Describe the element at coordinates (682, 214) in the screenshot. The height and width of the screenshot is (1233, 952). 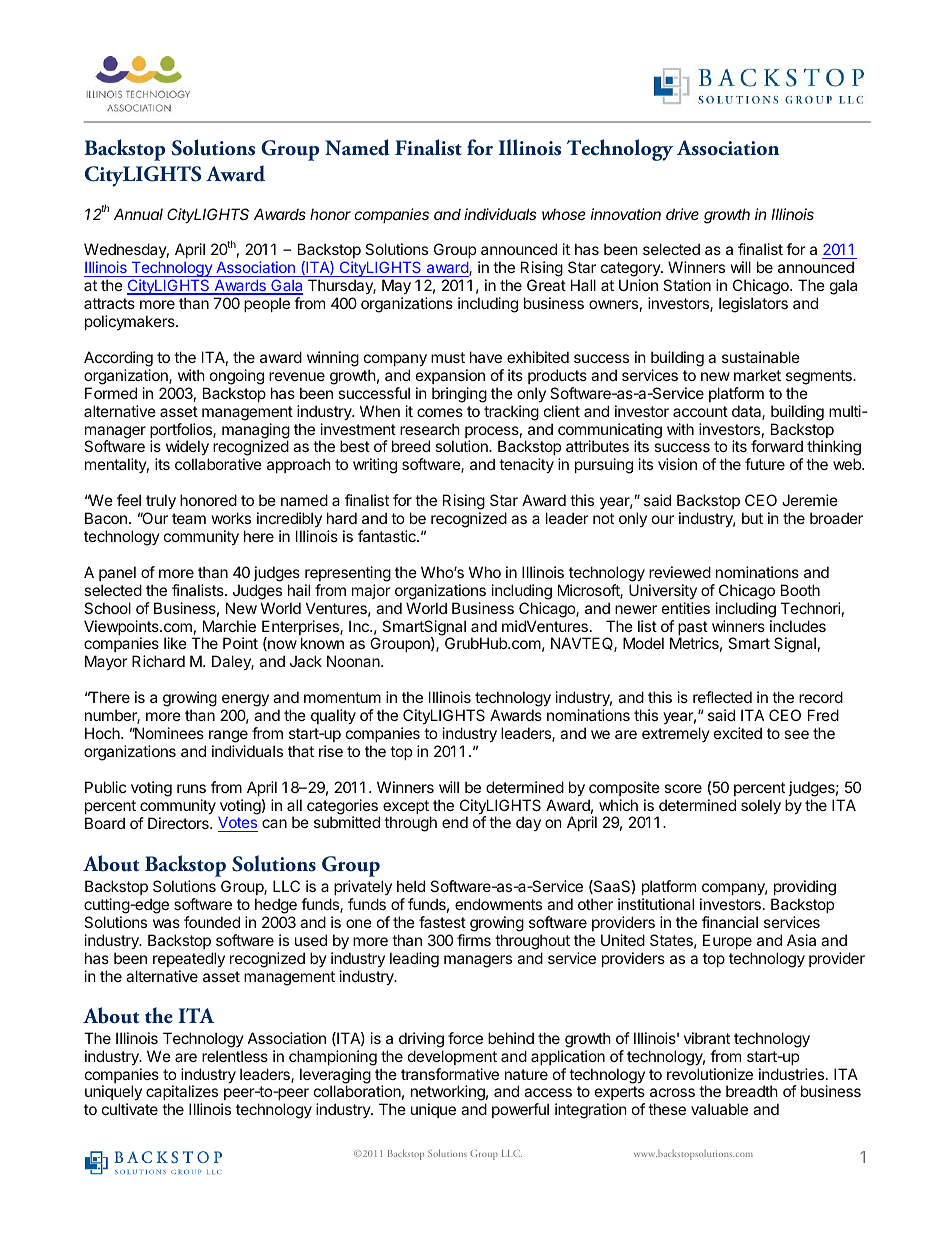
I see `drive` at that location.
